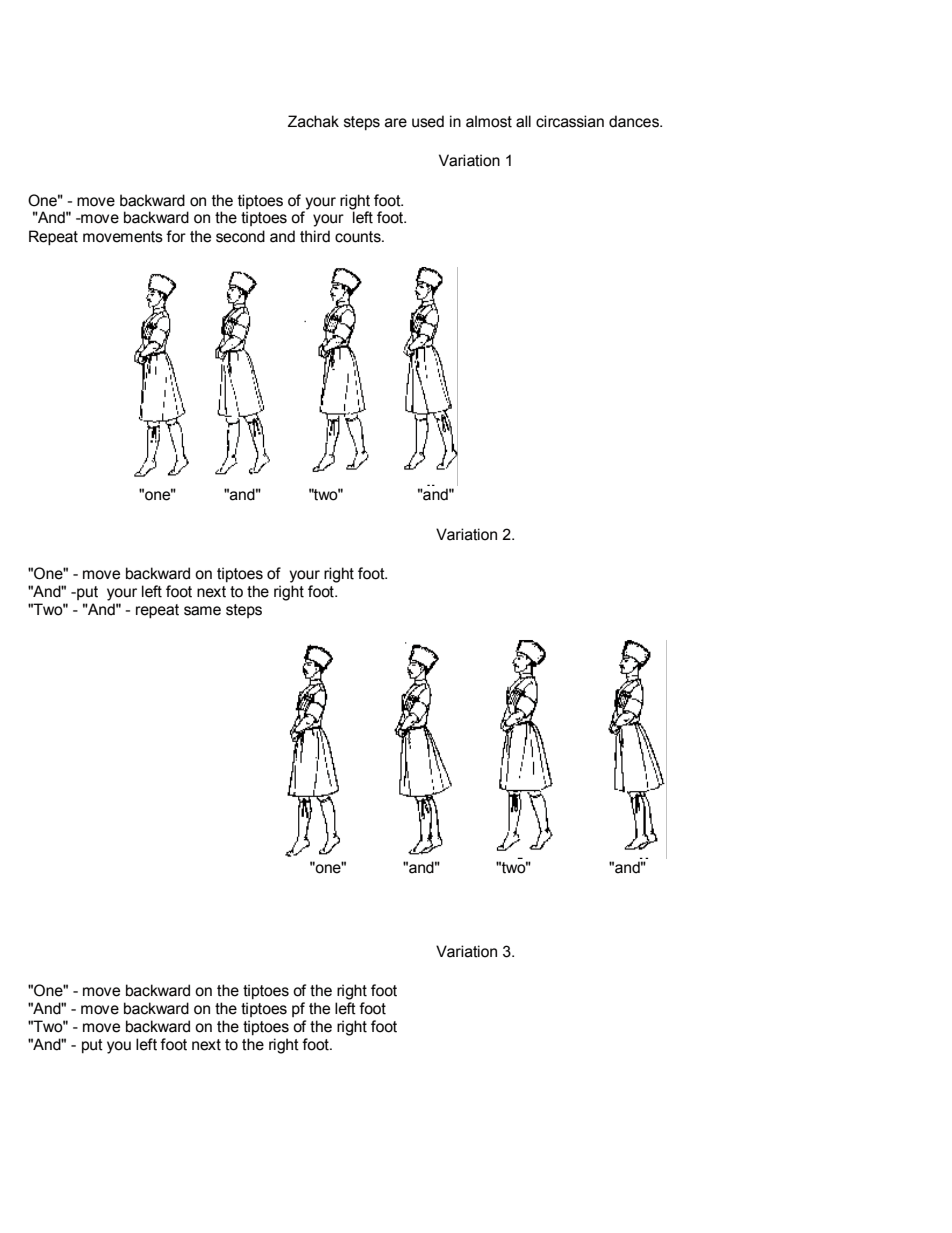  Describe the element at coordinates (315, 236) in the screenshot. I see `third` at that location.
